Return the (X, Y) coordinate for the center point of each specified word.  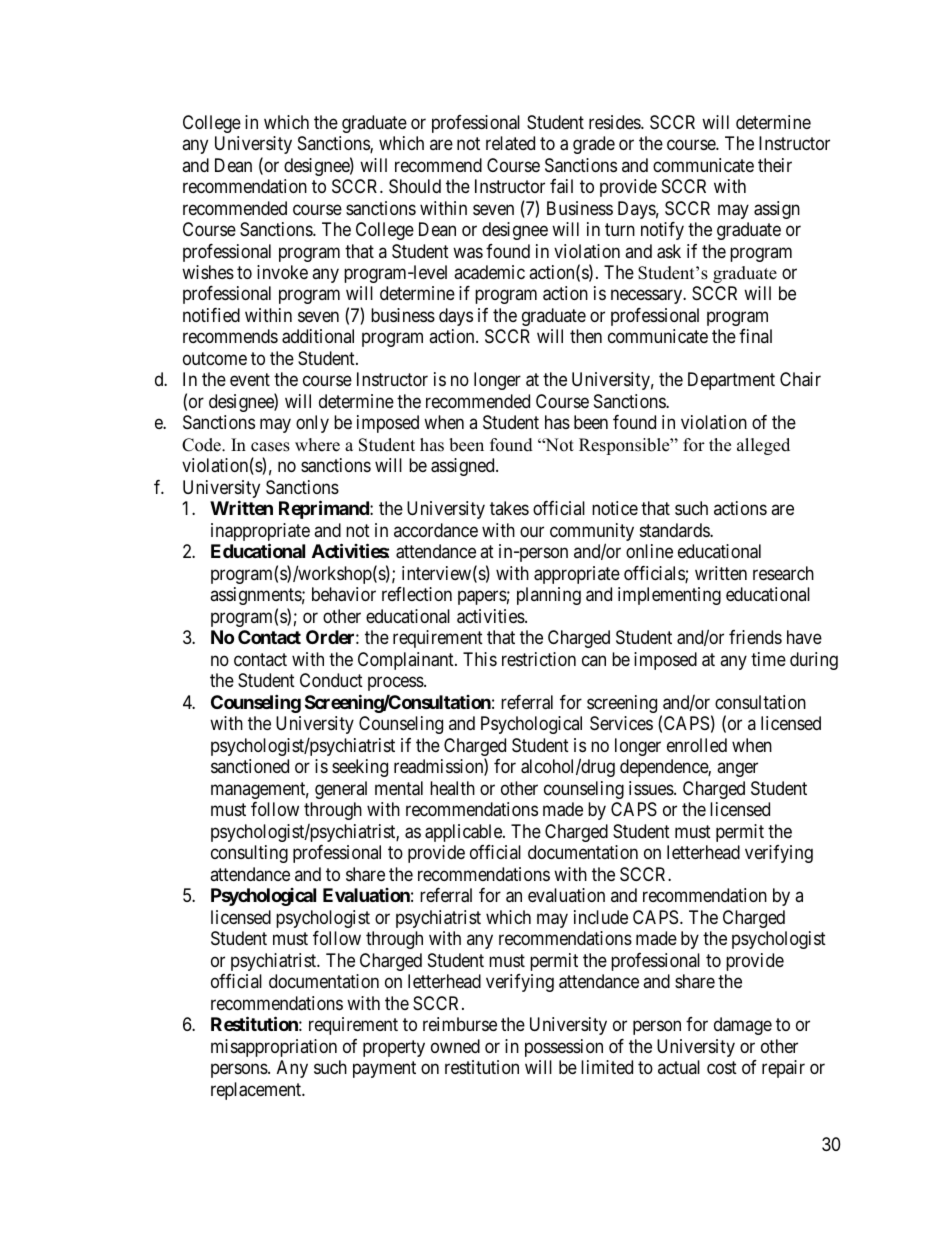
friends (755, 637)
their (775, 165)
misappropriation (274, 1048)
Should (415, 186)
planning (549, 596)
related (510, 143)
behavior (344, 594)
